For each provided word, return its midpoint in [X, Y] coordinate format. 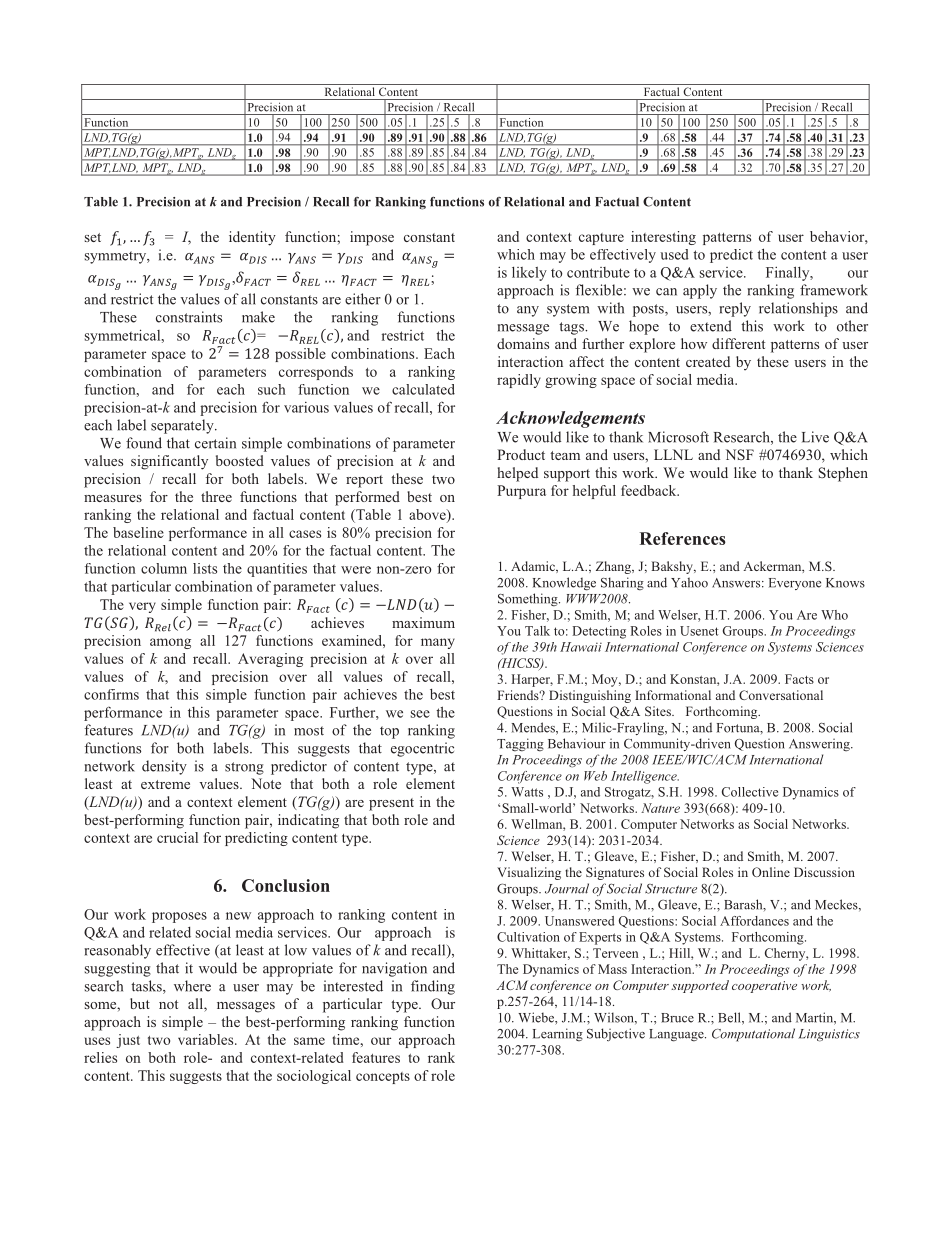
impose [372, 238]
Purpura [521, 492]
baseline [138, 532]
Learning [558, 1035]
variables [207, 1039]
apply [700, 291]
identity [252, 238]
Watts [527, 792]
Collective [750, 792]
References [683, 538]
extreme [165, 784]
